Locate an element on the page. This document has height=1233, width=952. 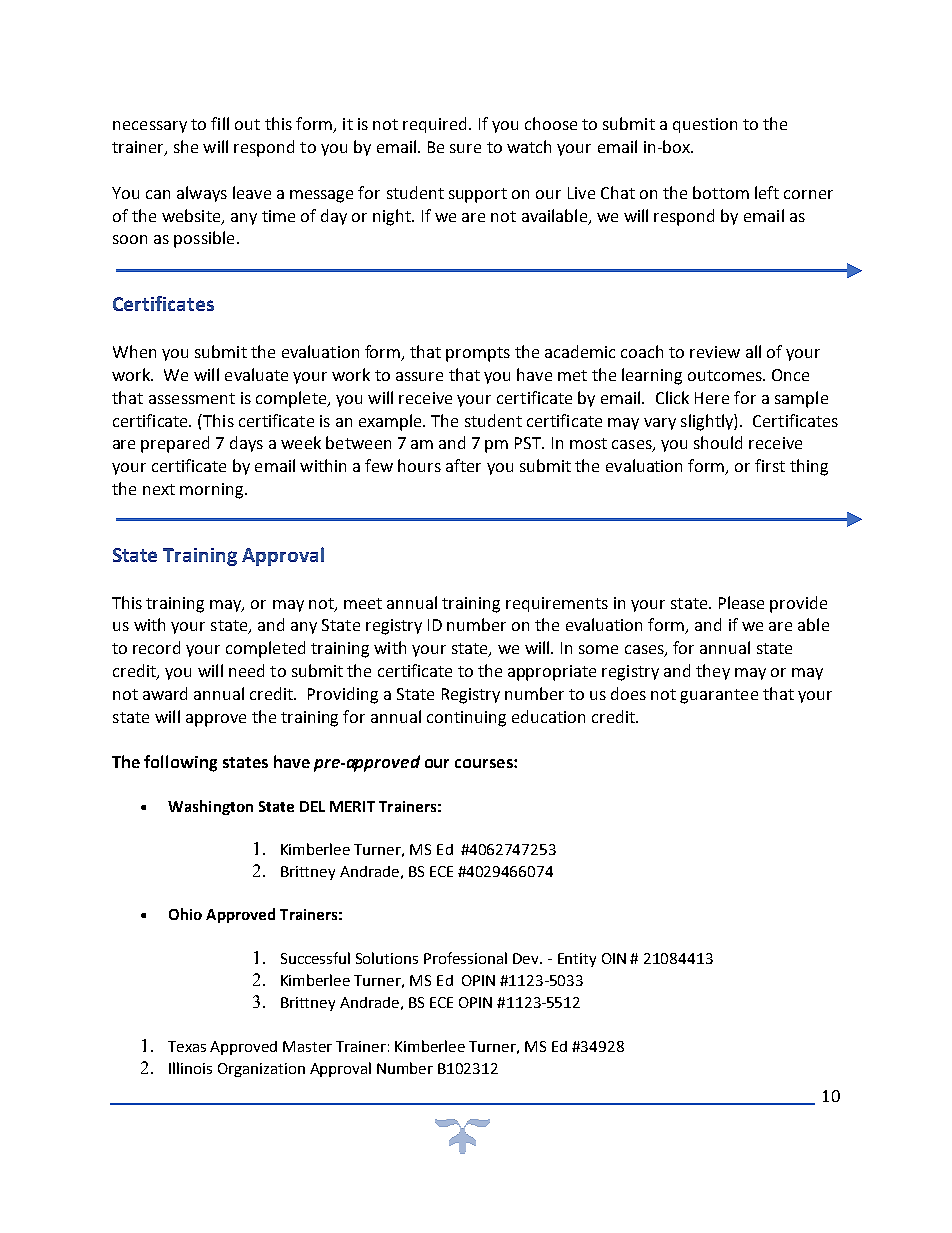
guarantee is located at coordinates (719, 696).
